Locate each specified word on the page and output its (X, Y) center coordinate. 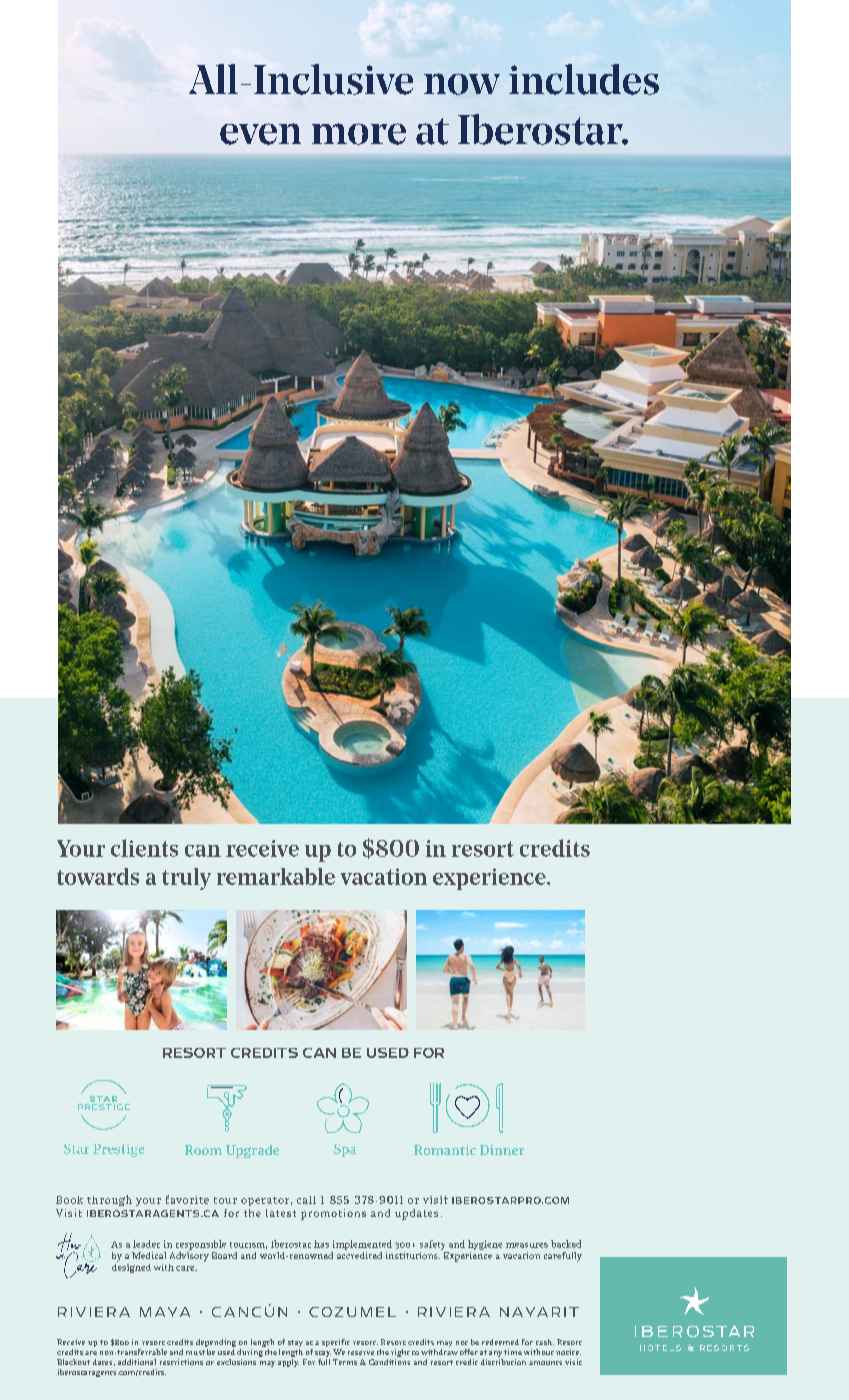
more (359, 134)
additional (137, 1362)
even (260, 134)
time (513, 1352)
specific (336, 1344)
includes (584, 79)
